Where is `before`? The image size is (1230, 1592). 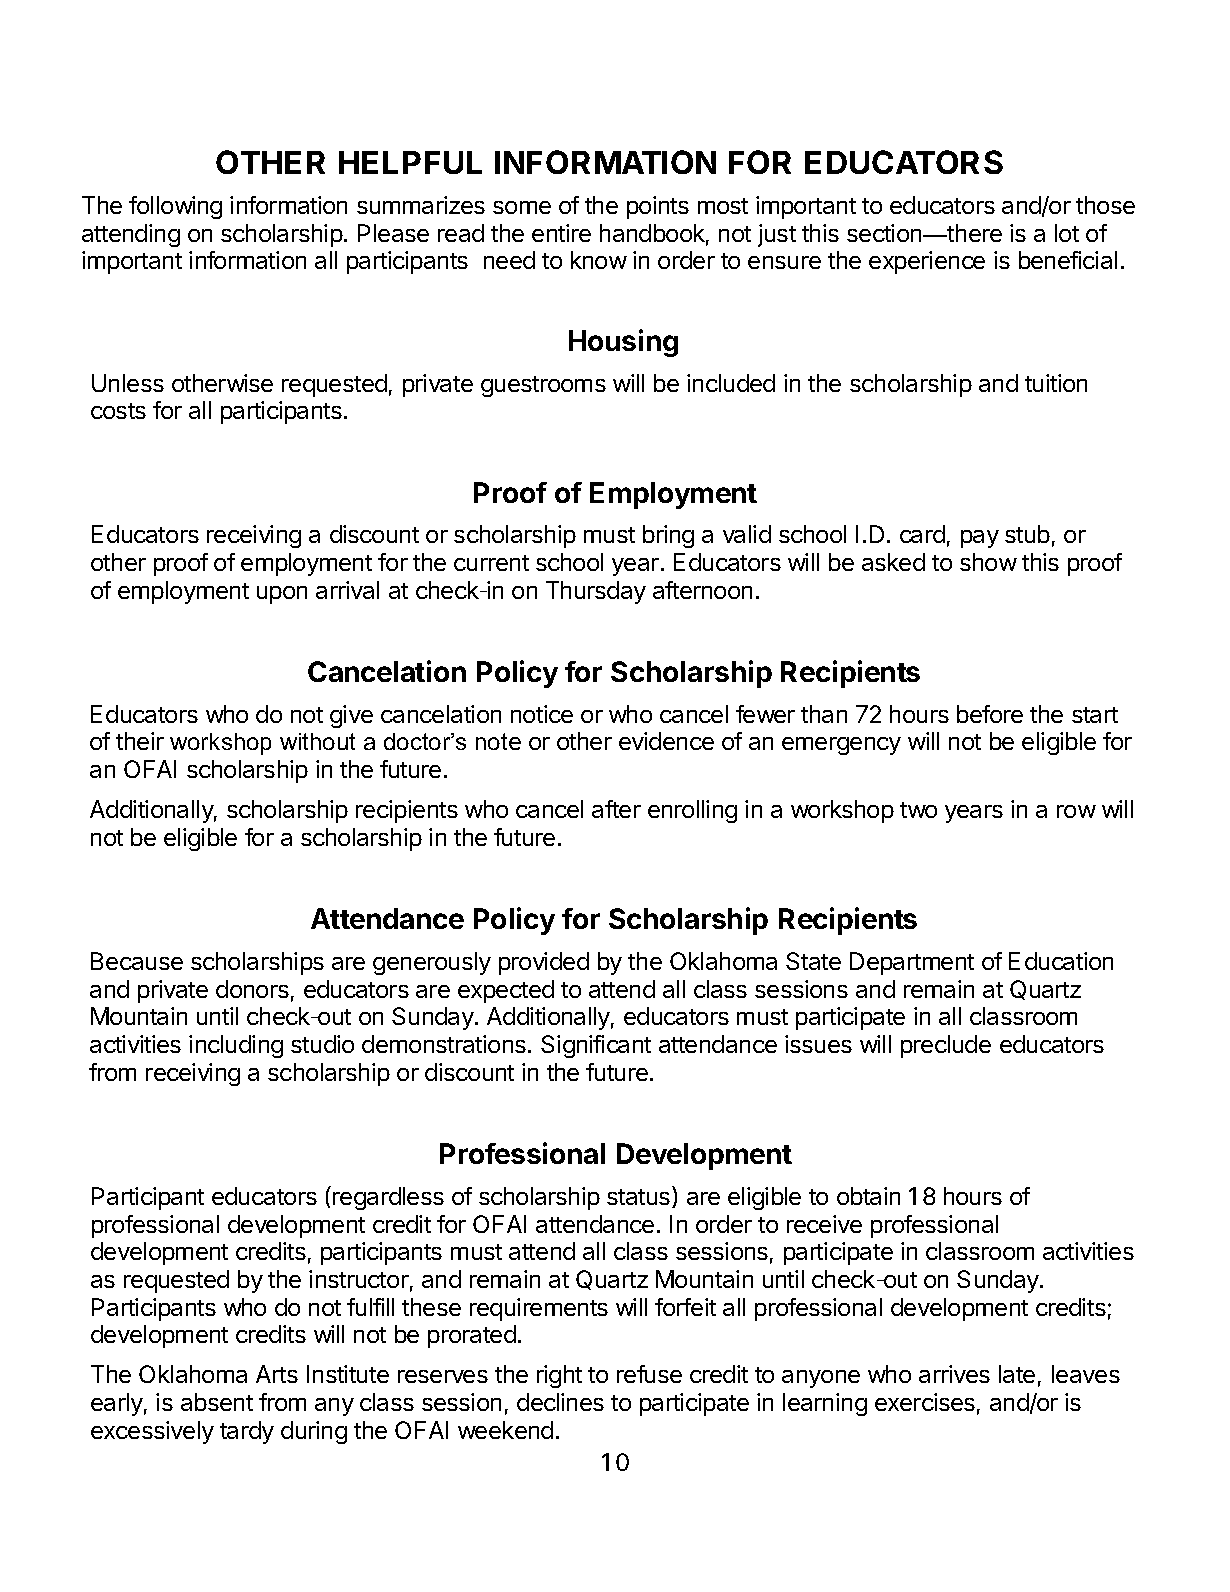 before is located at coordinates (990, 714).
